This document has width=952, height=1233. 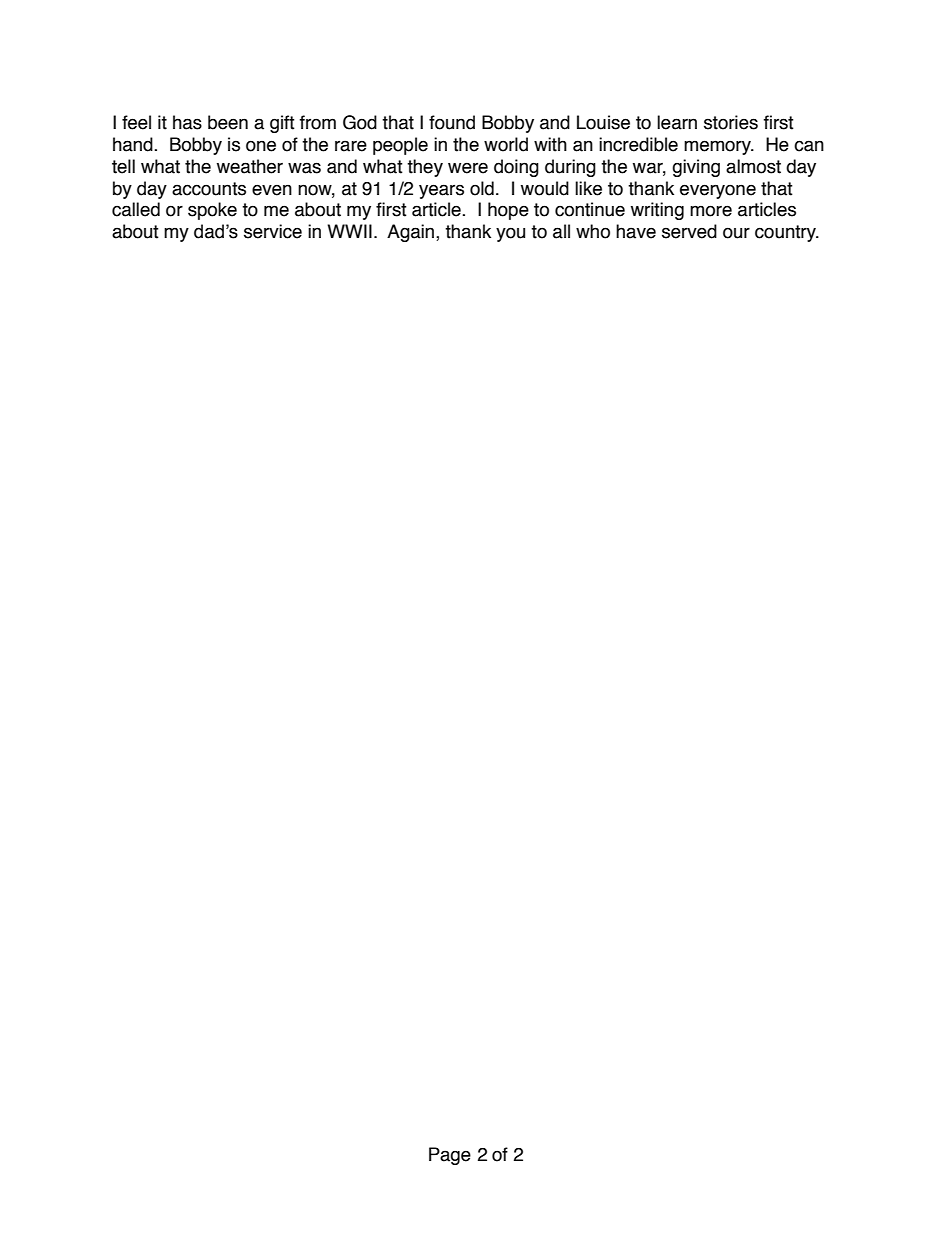 I want to click on has, so click(x=187, y=122).
